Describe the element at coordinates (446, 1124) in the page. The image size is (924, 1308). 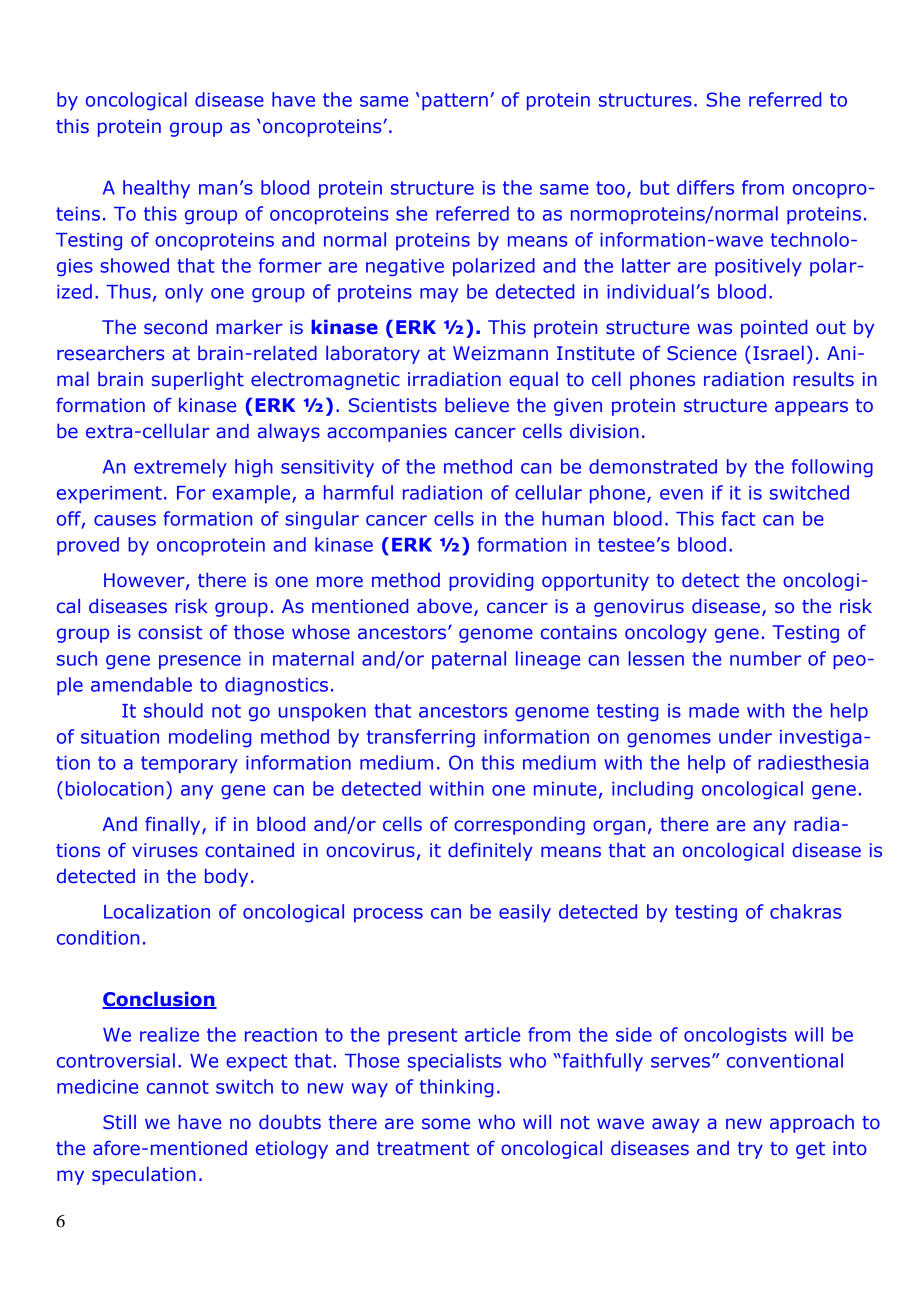
I see `some` at that location.
